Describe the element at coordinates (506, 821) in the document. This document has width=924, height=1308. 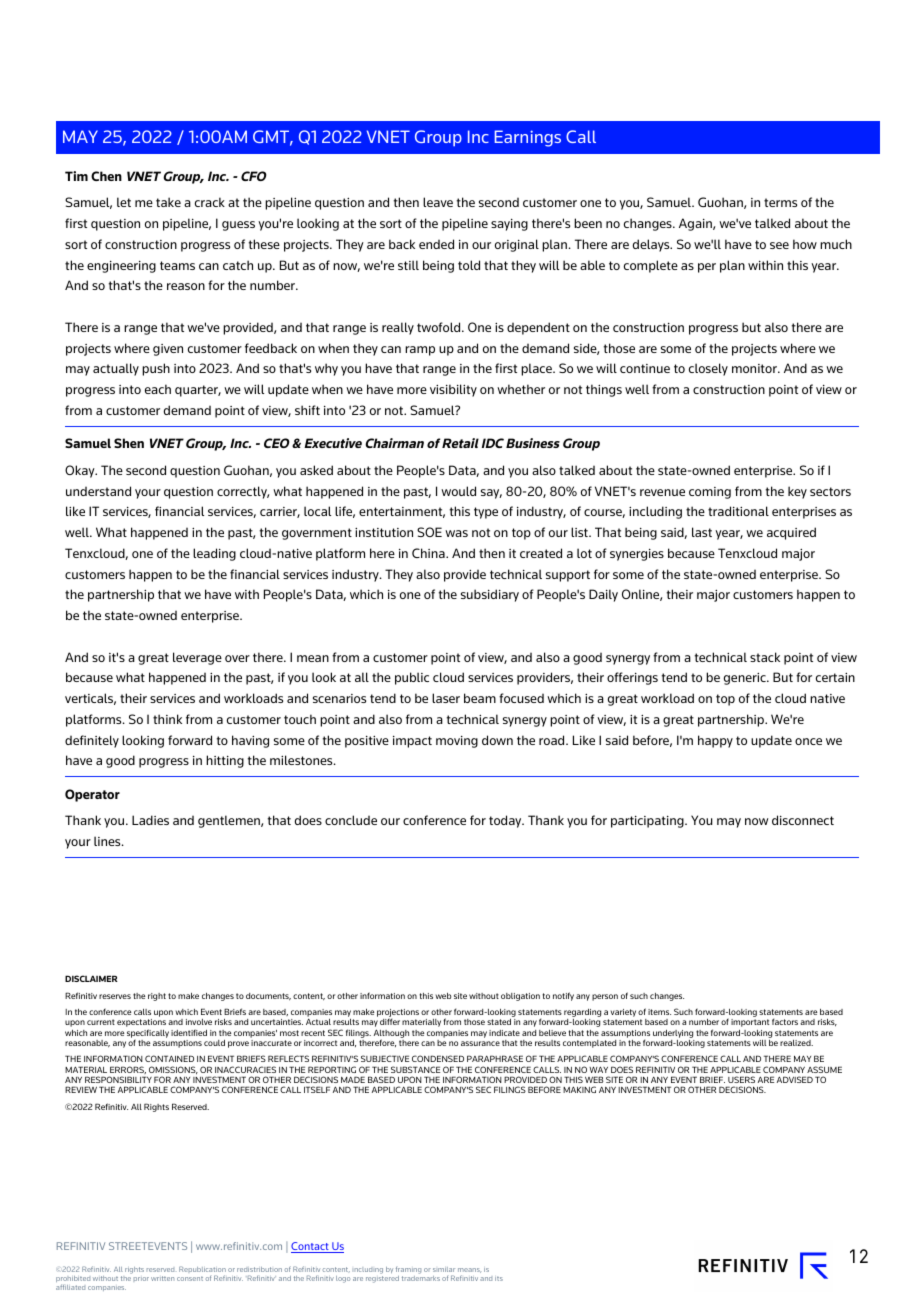
I see `today` at that location.
